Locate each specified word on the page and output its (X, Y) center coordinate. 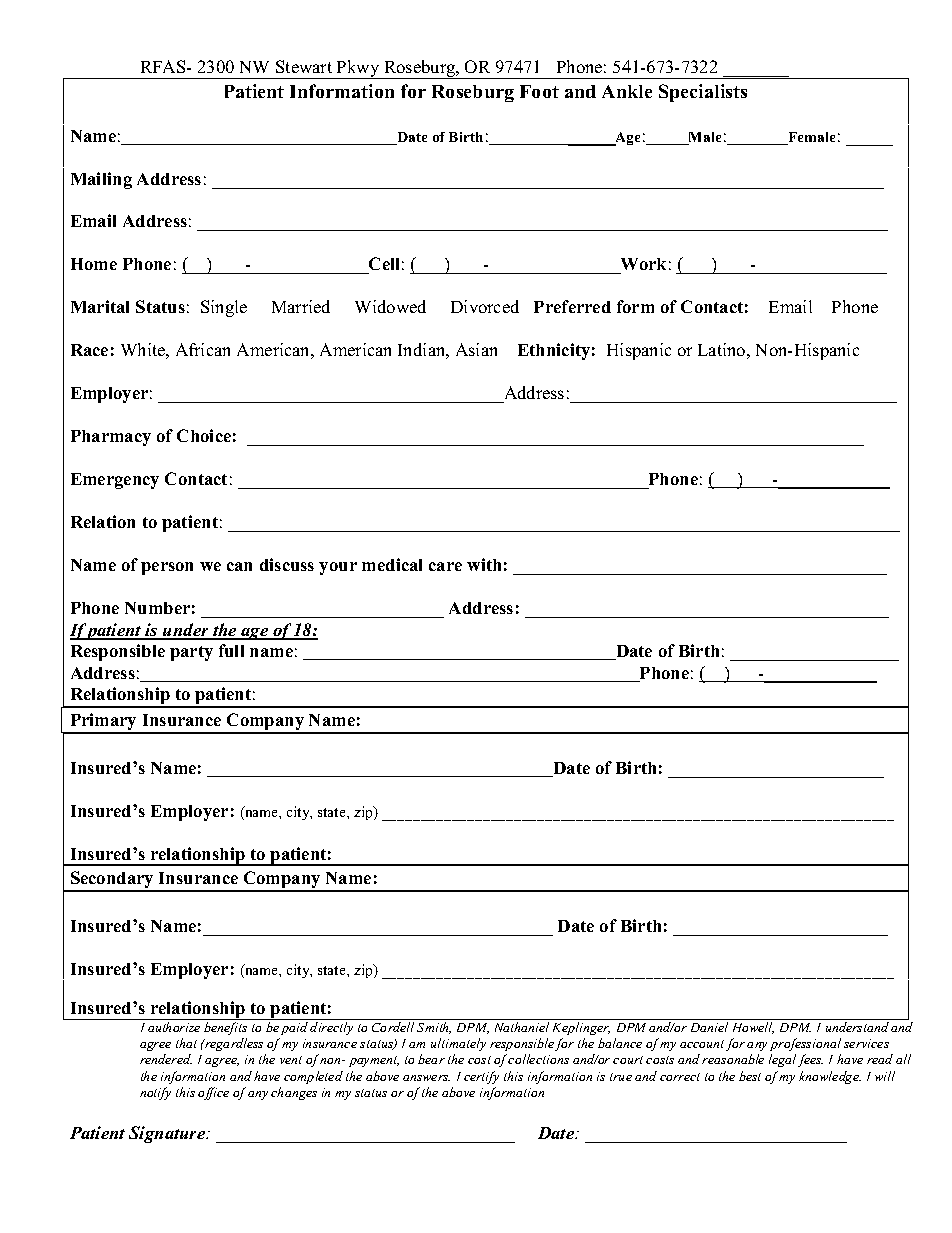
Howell (753, 1028)
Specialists (703, 93)
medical (392, 564)
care (445, 566)
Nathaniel (522, 1027)
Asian (476, 349)
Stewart (304, 66)
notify (155, 1093)
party (191, 653)
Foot (539, 91)
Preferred (572, 306)
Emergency (115, 481)
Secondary (112, 881)
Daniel (709, 1027)
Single (224, 308)
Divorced (485, 306)
